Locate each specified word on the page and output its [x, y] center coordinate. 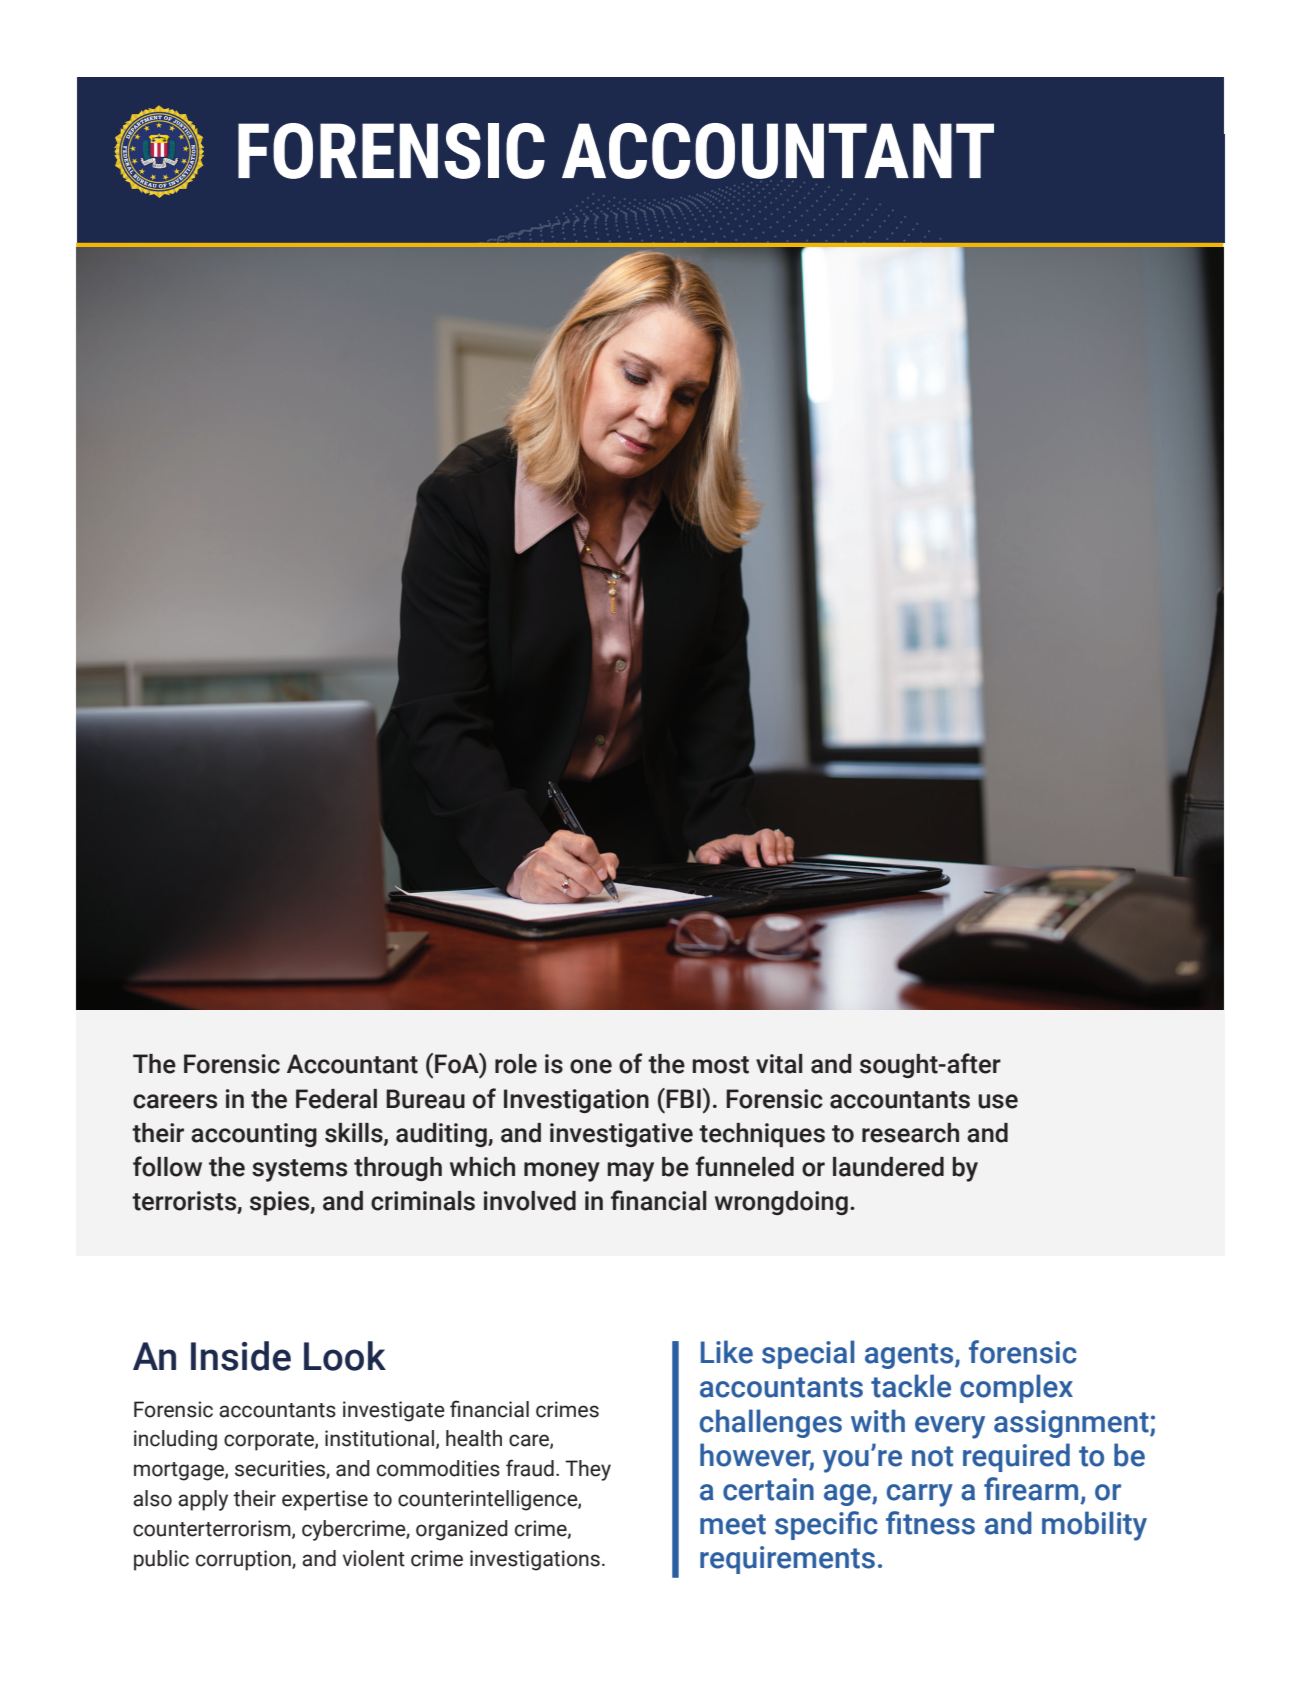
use [998, 1101]
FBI [683, 1098]
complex [1016, 1388]
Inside [241, 1356]
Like [727, 1352]
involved [530, 1201]
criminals [423, 1201]
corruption [244, 1560]
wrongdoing [781, 1203]
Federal [336, 1099]
